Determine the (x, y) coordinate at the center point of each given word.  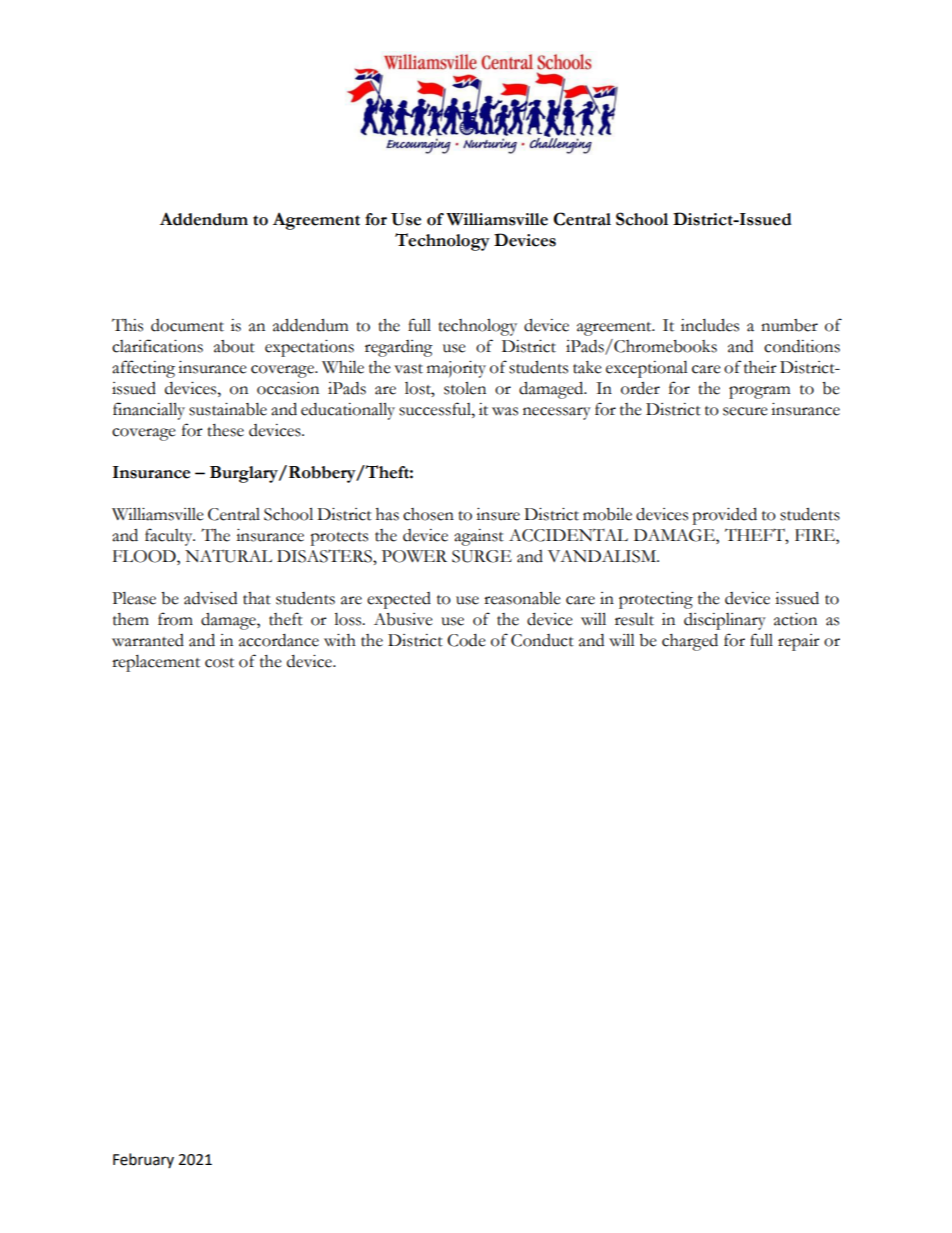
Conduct (542, 640)
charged (690, 642)
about (234, 346)
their (760, 367)
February (143, 1160)
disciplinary (725, 621)
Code (466, 640)
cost (219, 663)
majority (456, 369)
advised (210, 598)
